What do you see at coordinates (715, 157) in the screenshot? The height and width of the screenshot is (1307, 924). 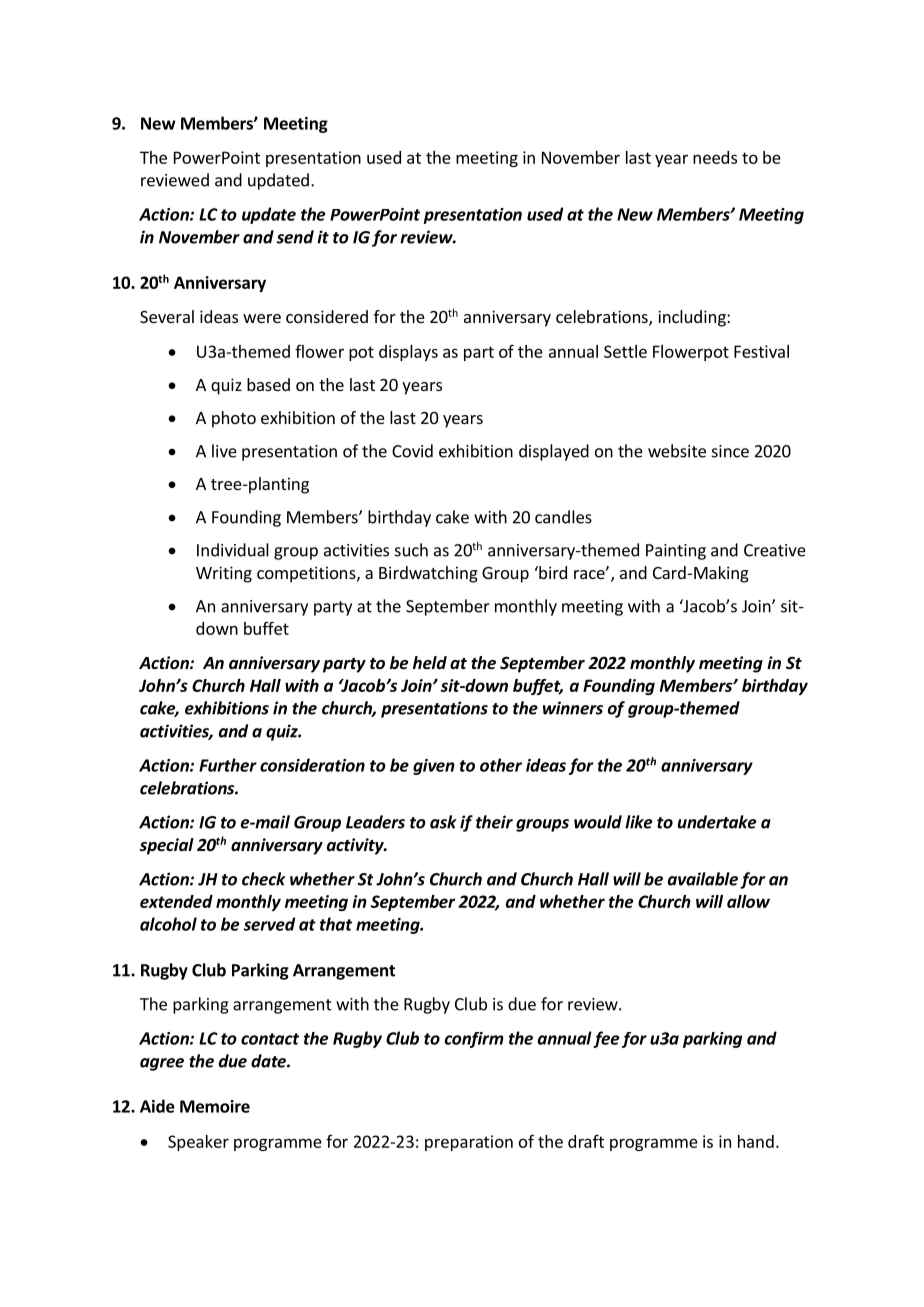 I see `needs` at bounding box center [715, 157].
